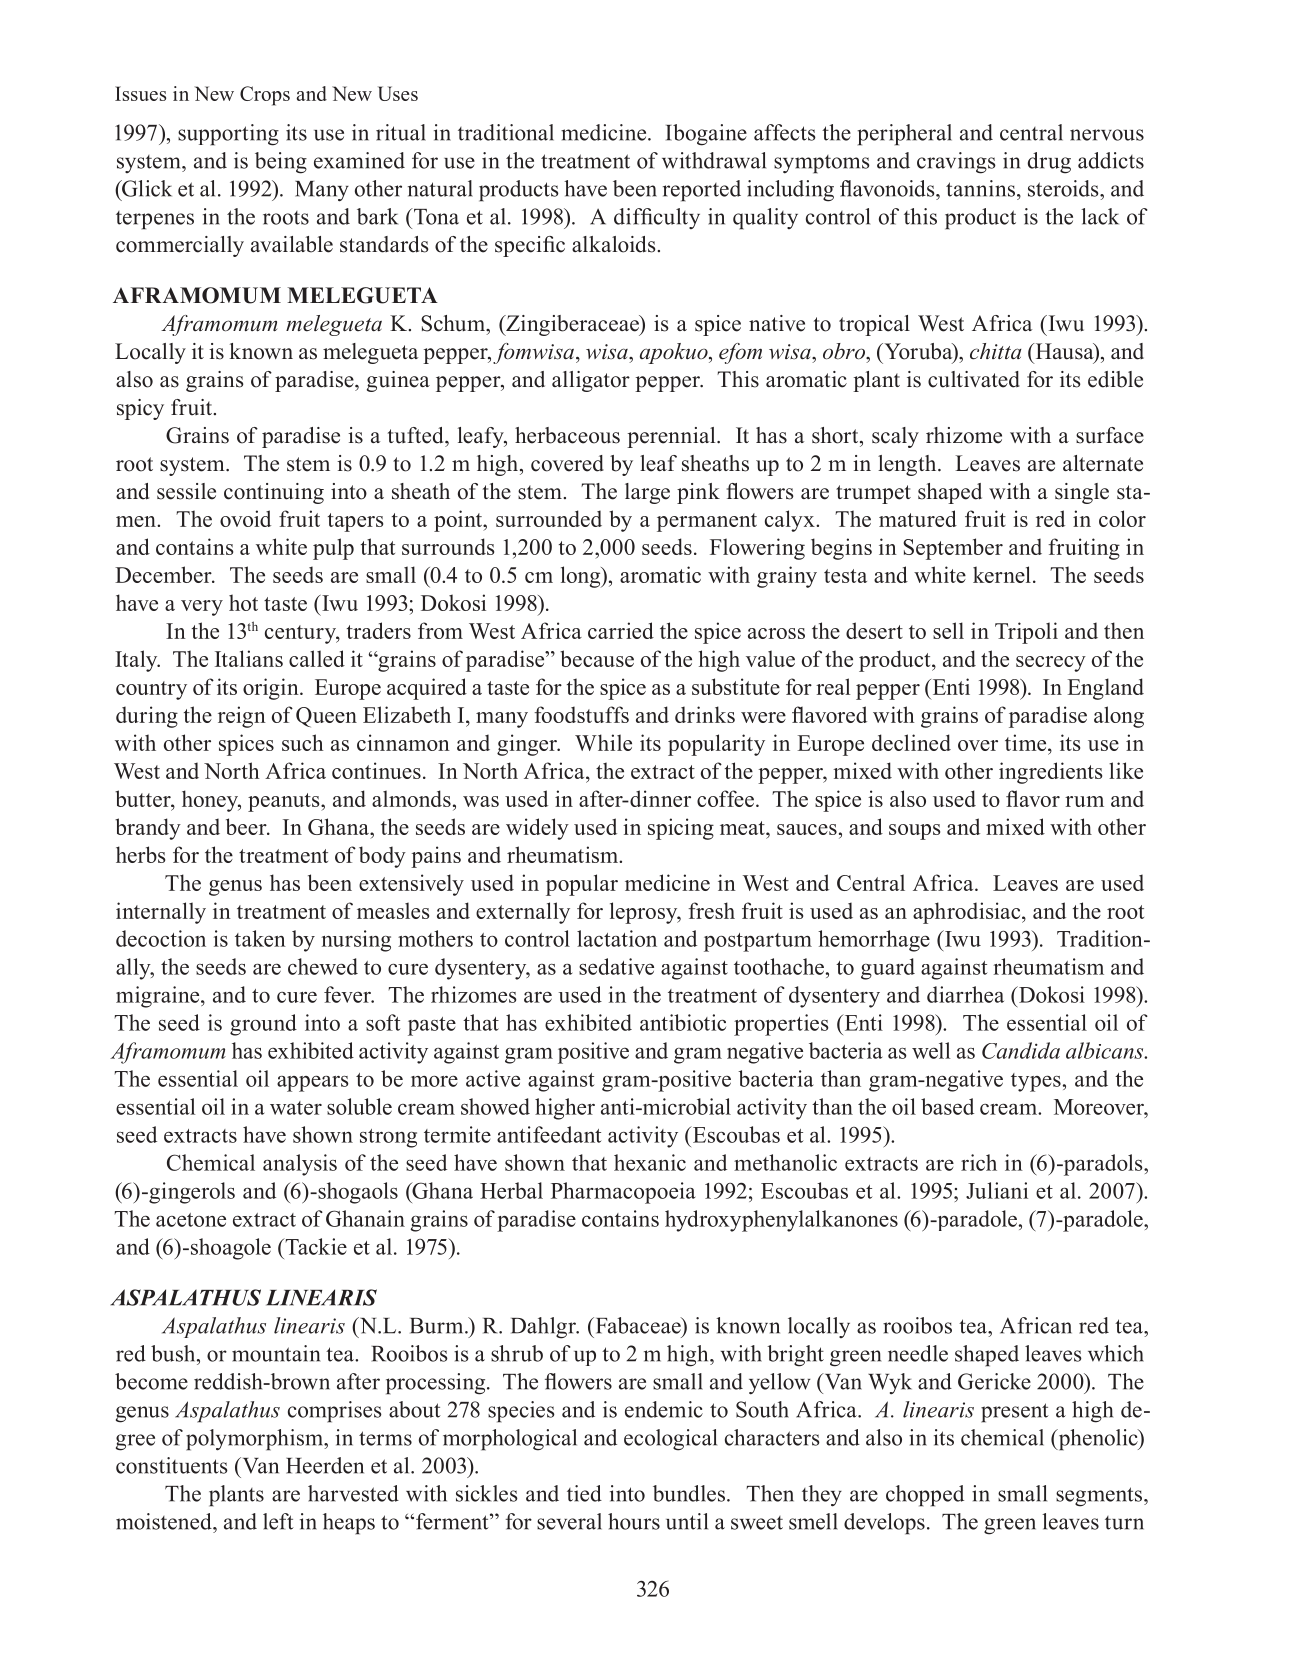 The height and width of the document is (1679, 1298). I want to click on reported, so click(702, 191).
